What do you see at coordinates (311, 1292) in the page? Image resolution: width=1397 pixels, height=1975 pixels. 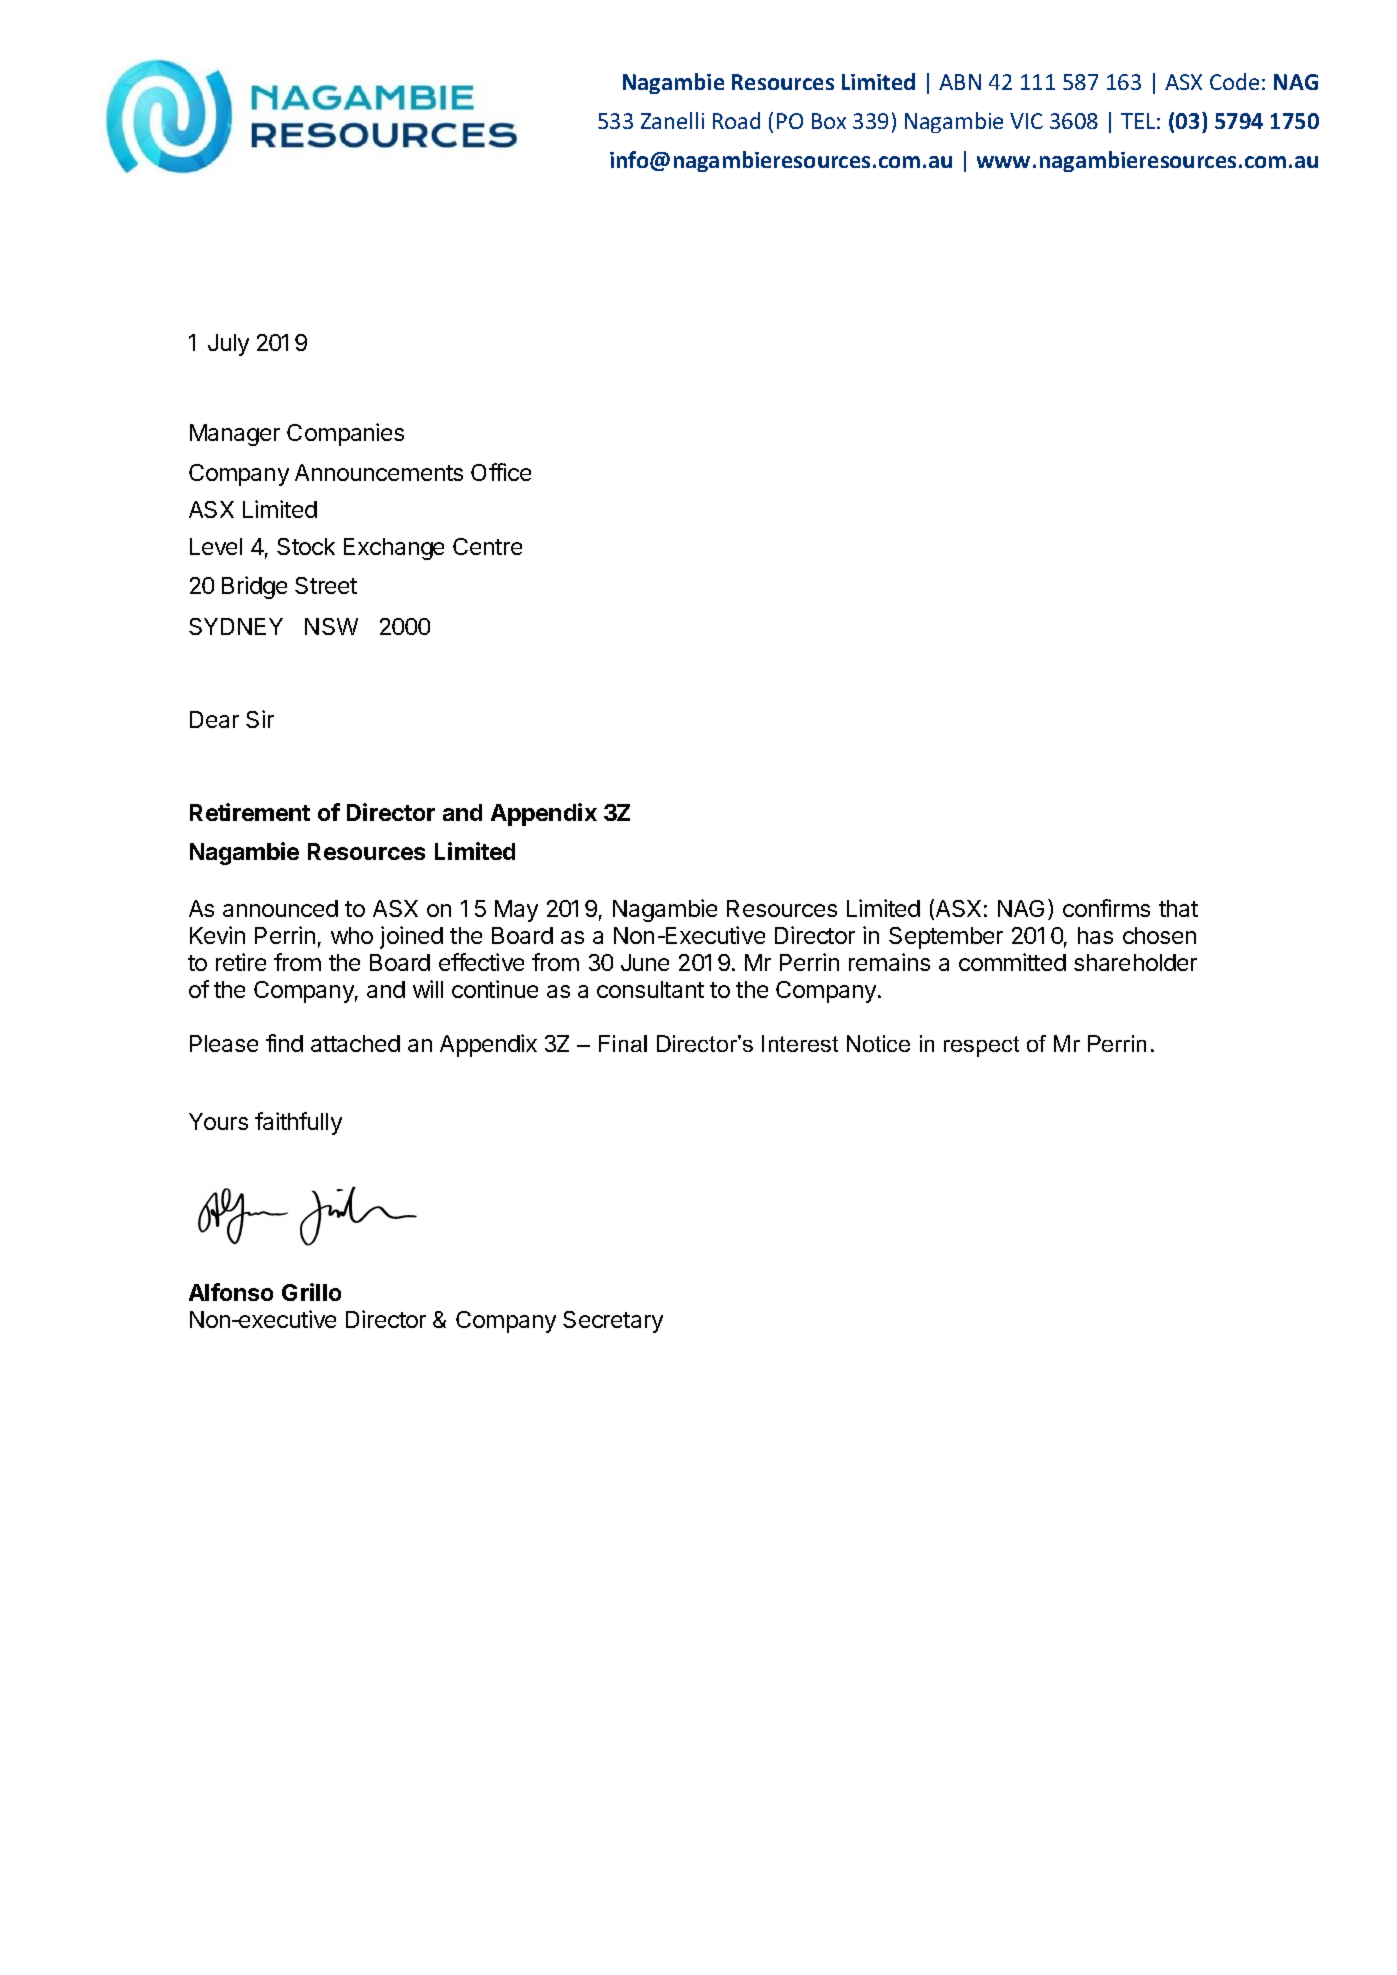 I see `Grillo` at bounding box center [311, 1292].
